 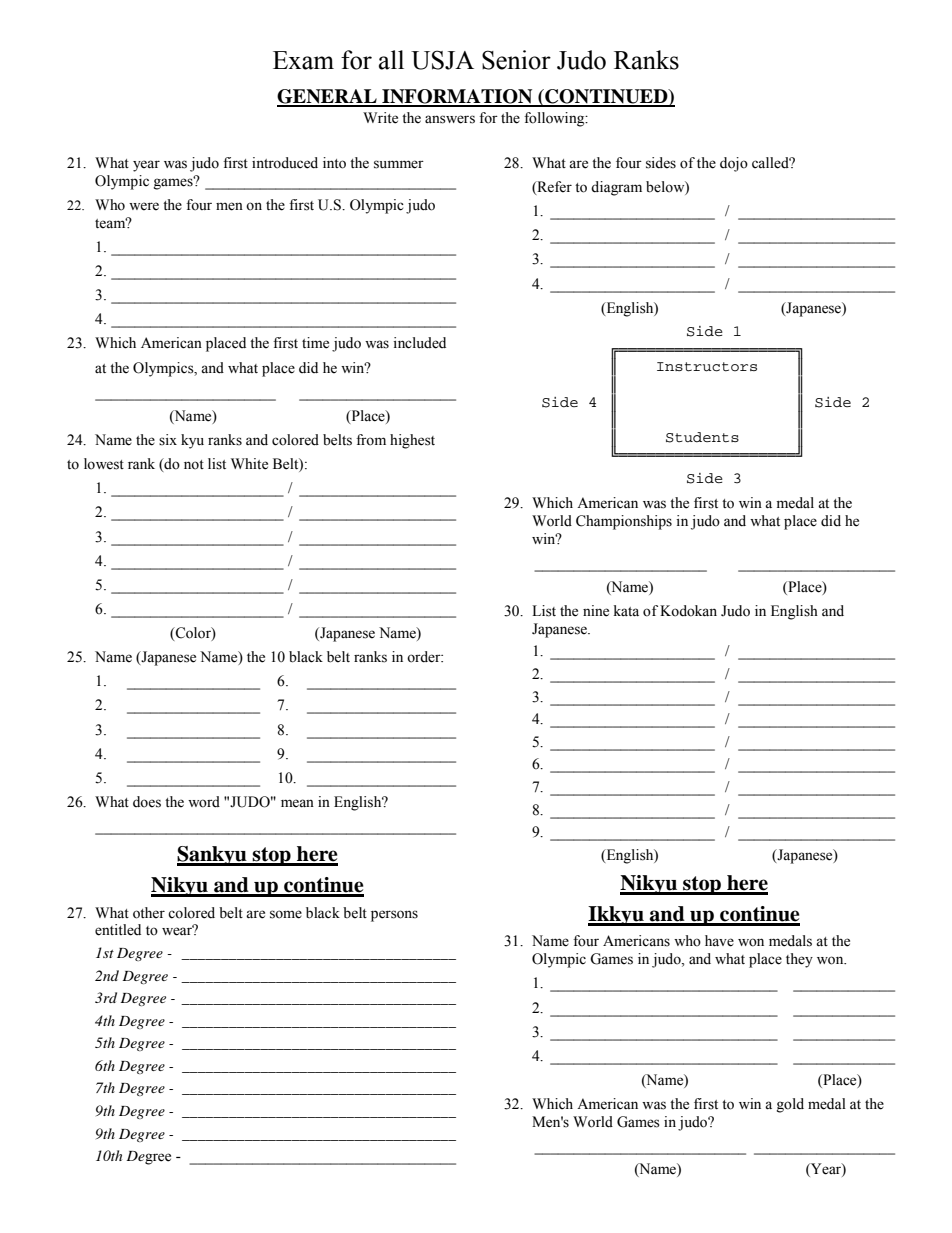 What do you see at coordinates (419, 343) in the screenshot?
I see `included` at bounding box center [419, 343].
